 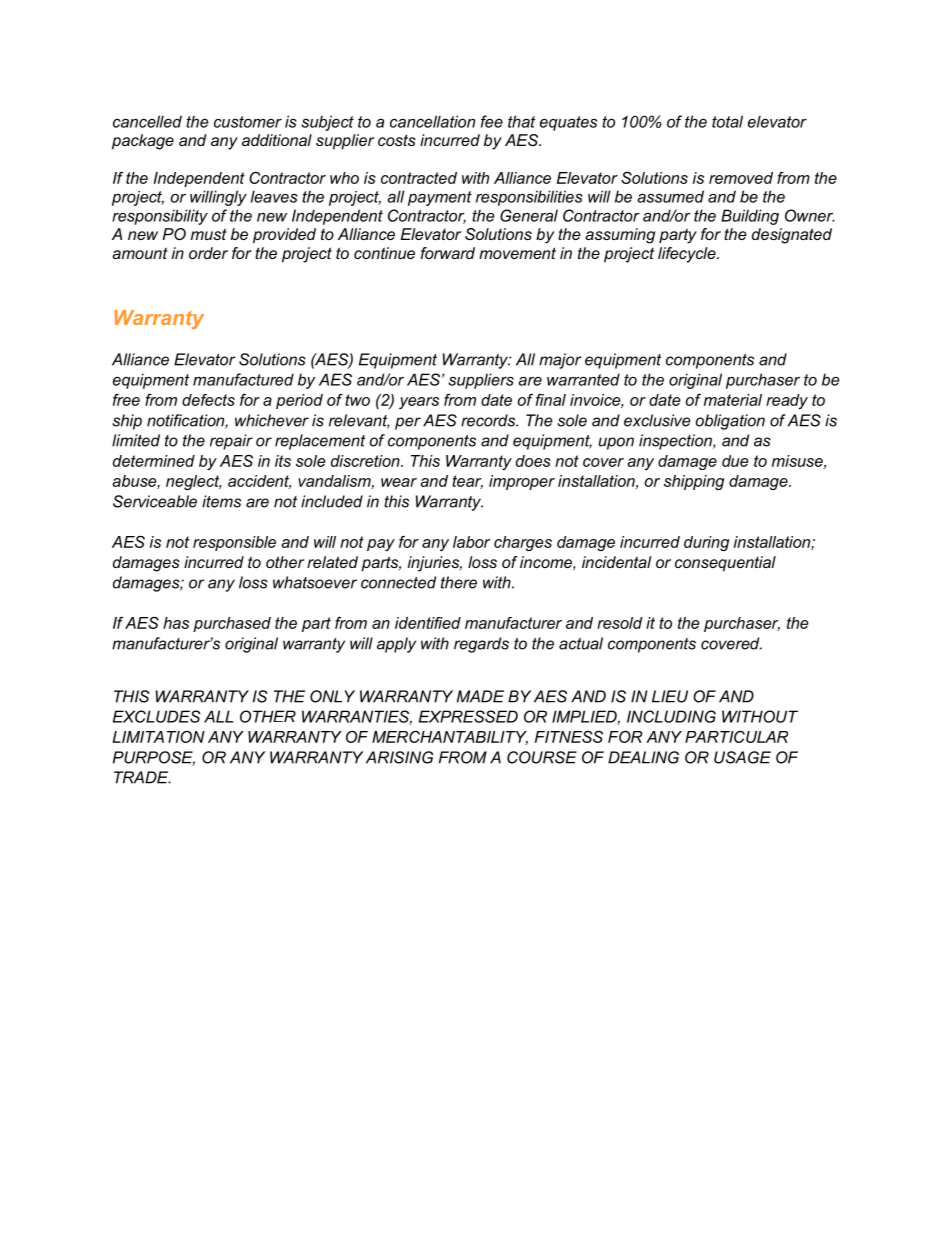 What do you see at coordinates (471, 542) in the page?
I see `labor` at bounding box center [471, 542].
